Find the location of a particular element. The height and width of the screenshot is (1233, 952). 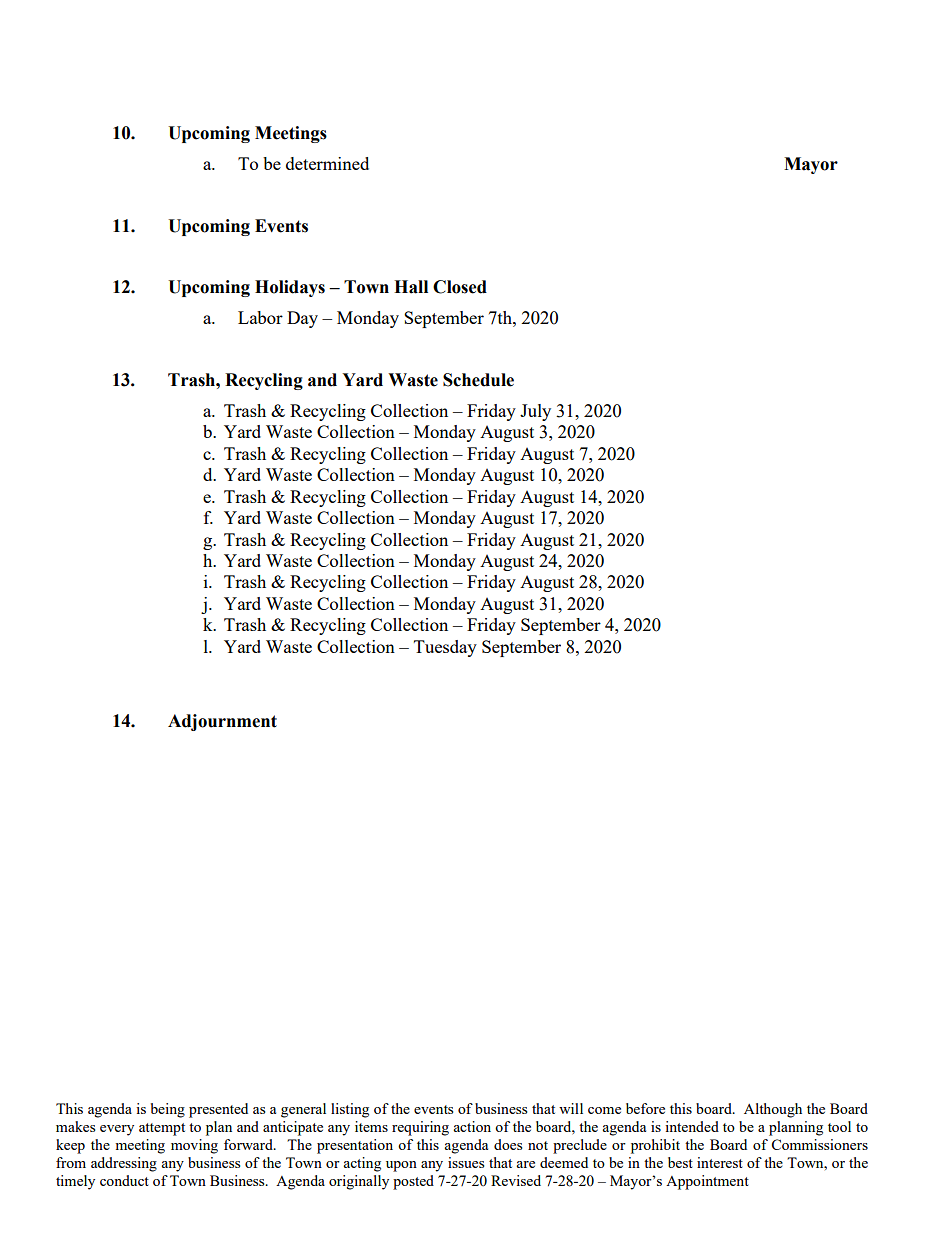

Hall is located at coordinates (411, 287).
